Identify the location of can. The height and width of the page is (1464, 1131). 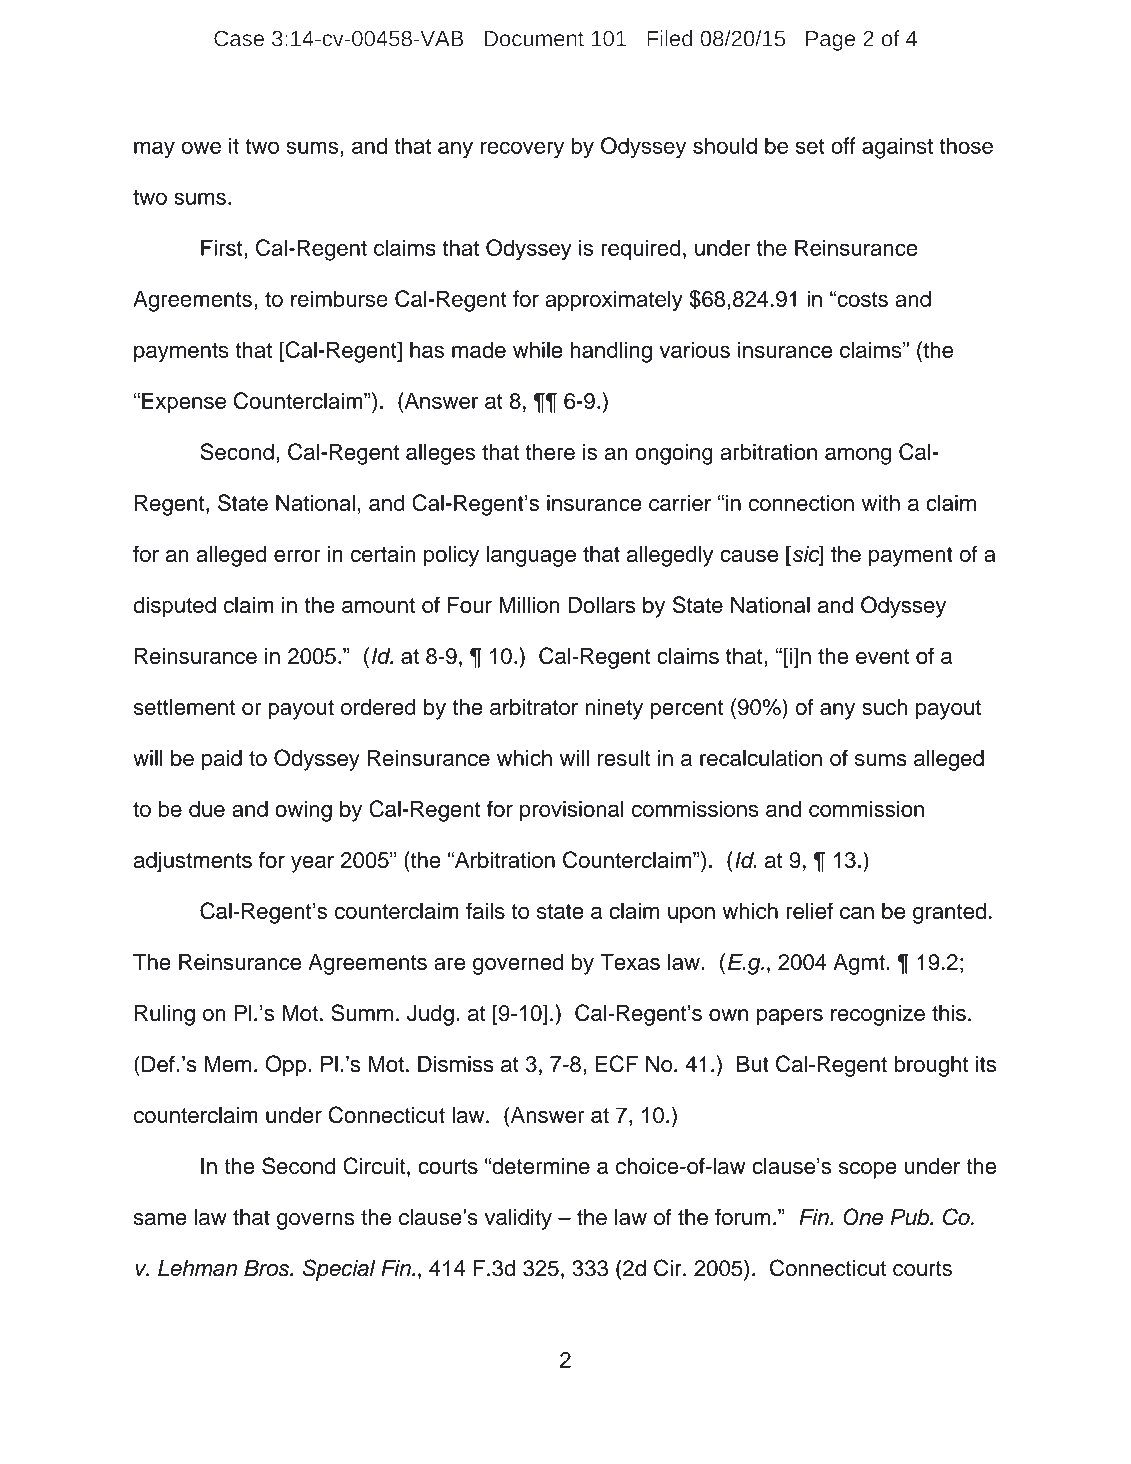
(857, 913).
